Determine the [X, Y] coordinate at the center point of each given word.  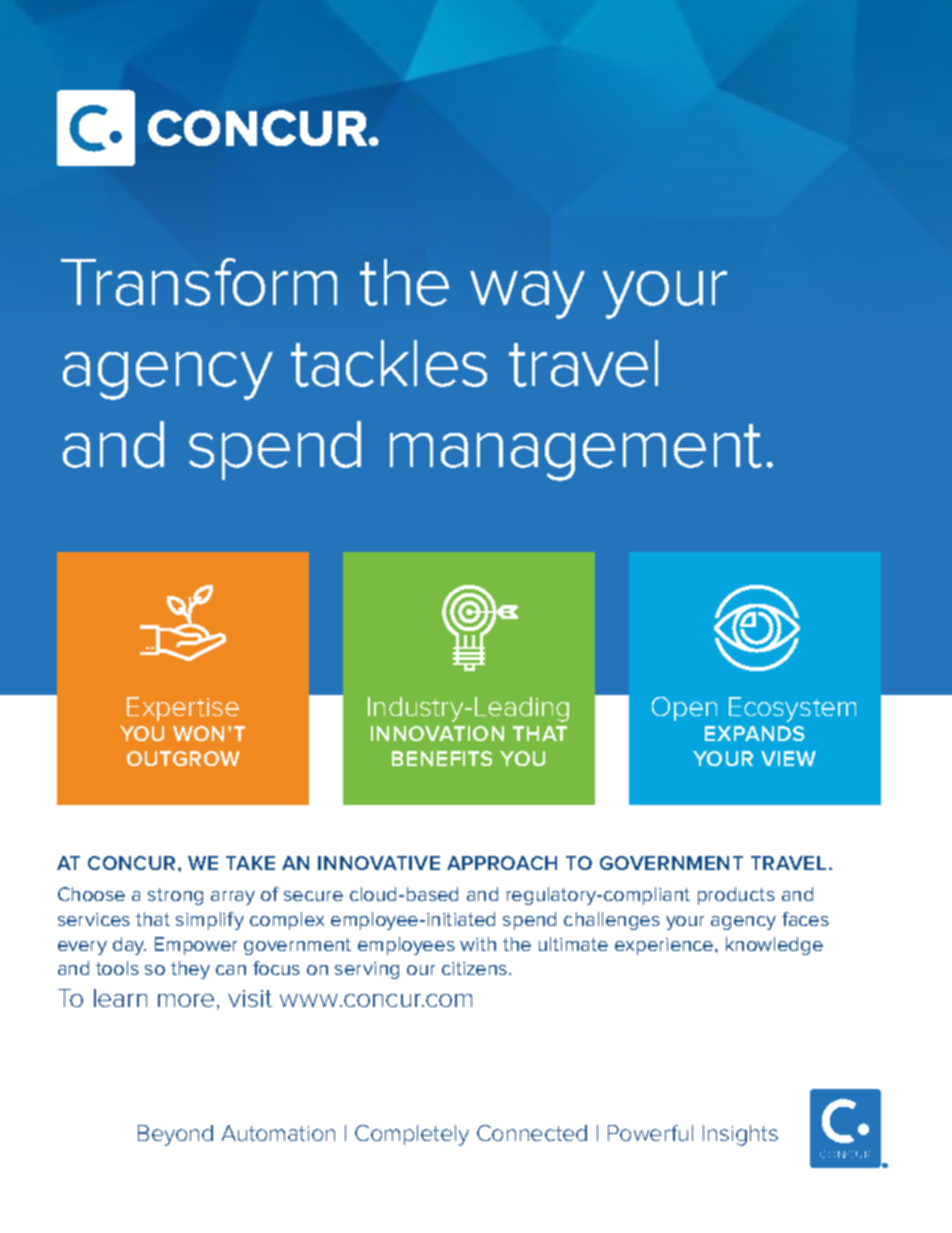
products [736, 896]
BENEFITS [442, 758]
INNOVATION [437, 733]
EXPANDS [754, 733]
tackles [389, 363]
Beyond [175, 1135]
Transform [199, 282]
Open [684, 709]
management [576, 452]
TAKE [250, 863]
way [527, 295]
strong [175, 896]
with [478, 944]
